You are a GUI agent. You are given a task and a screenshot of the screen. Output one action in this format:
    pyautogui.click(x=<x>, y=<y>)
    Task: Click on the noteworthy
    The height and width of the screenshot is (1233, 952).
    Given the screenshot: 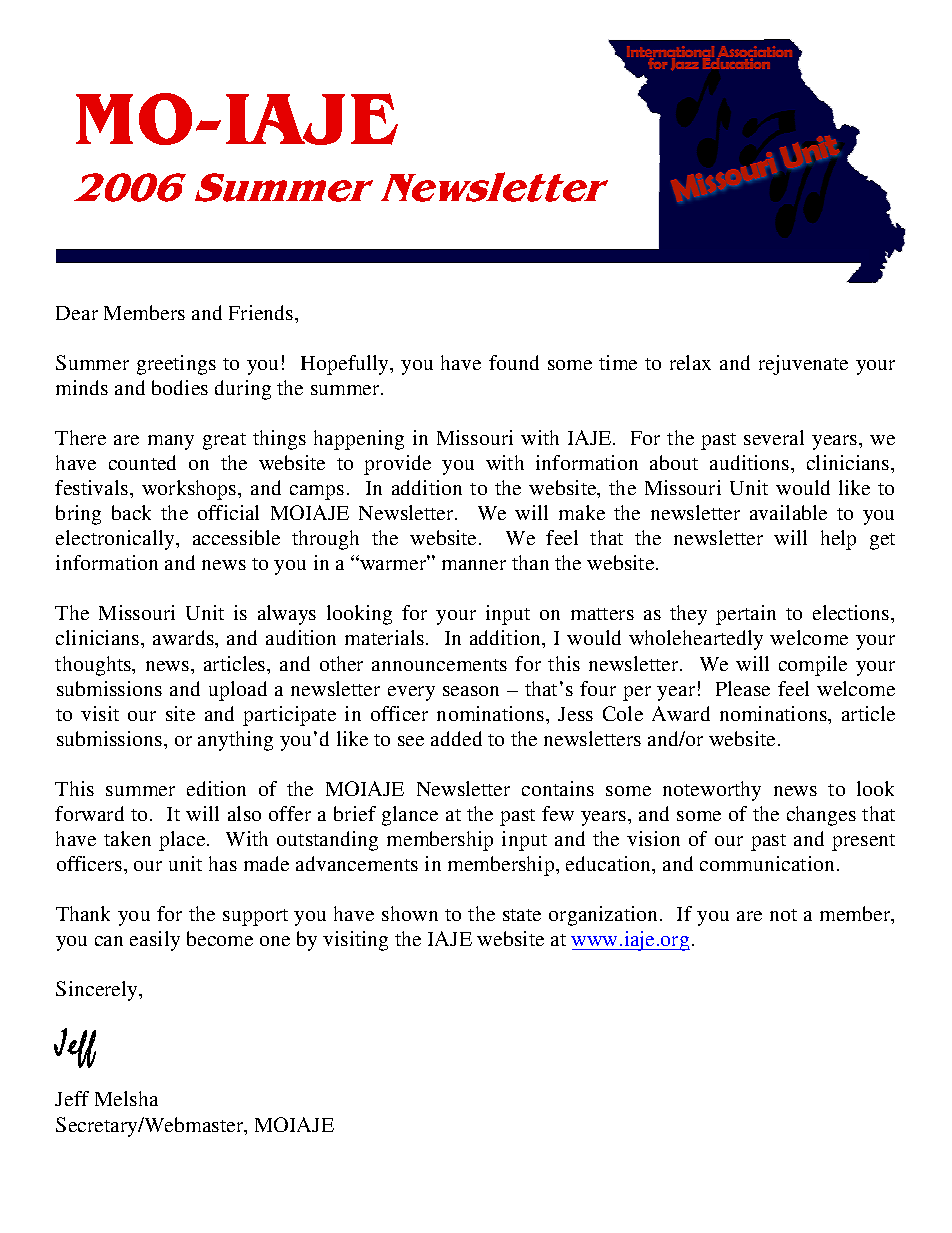 What is the action you would take?
    pyautogui.click(x=712, y=791)
